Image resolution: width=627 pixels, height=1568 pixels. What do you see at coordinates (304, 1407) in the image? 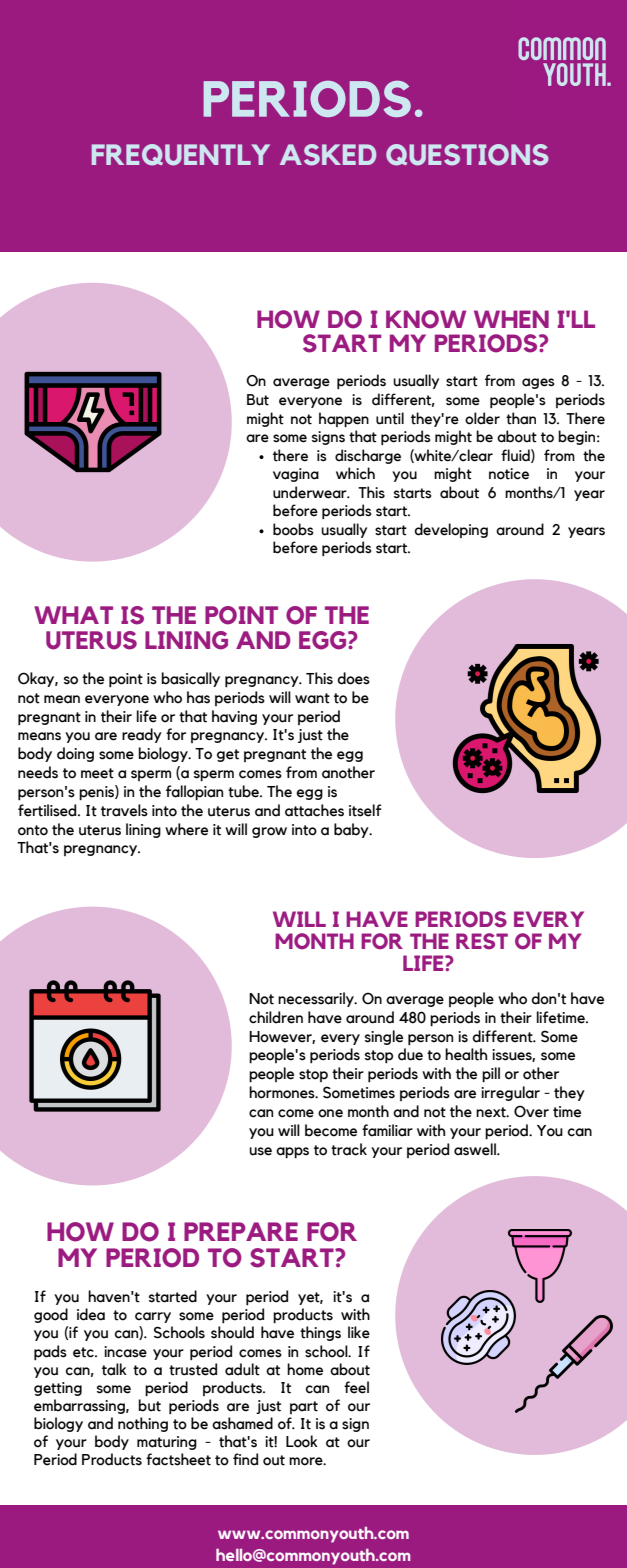
I see `part` at bounding box center [304, 1407].
